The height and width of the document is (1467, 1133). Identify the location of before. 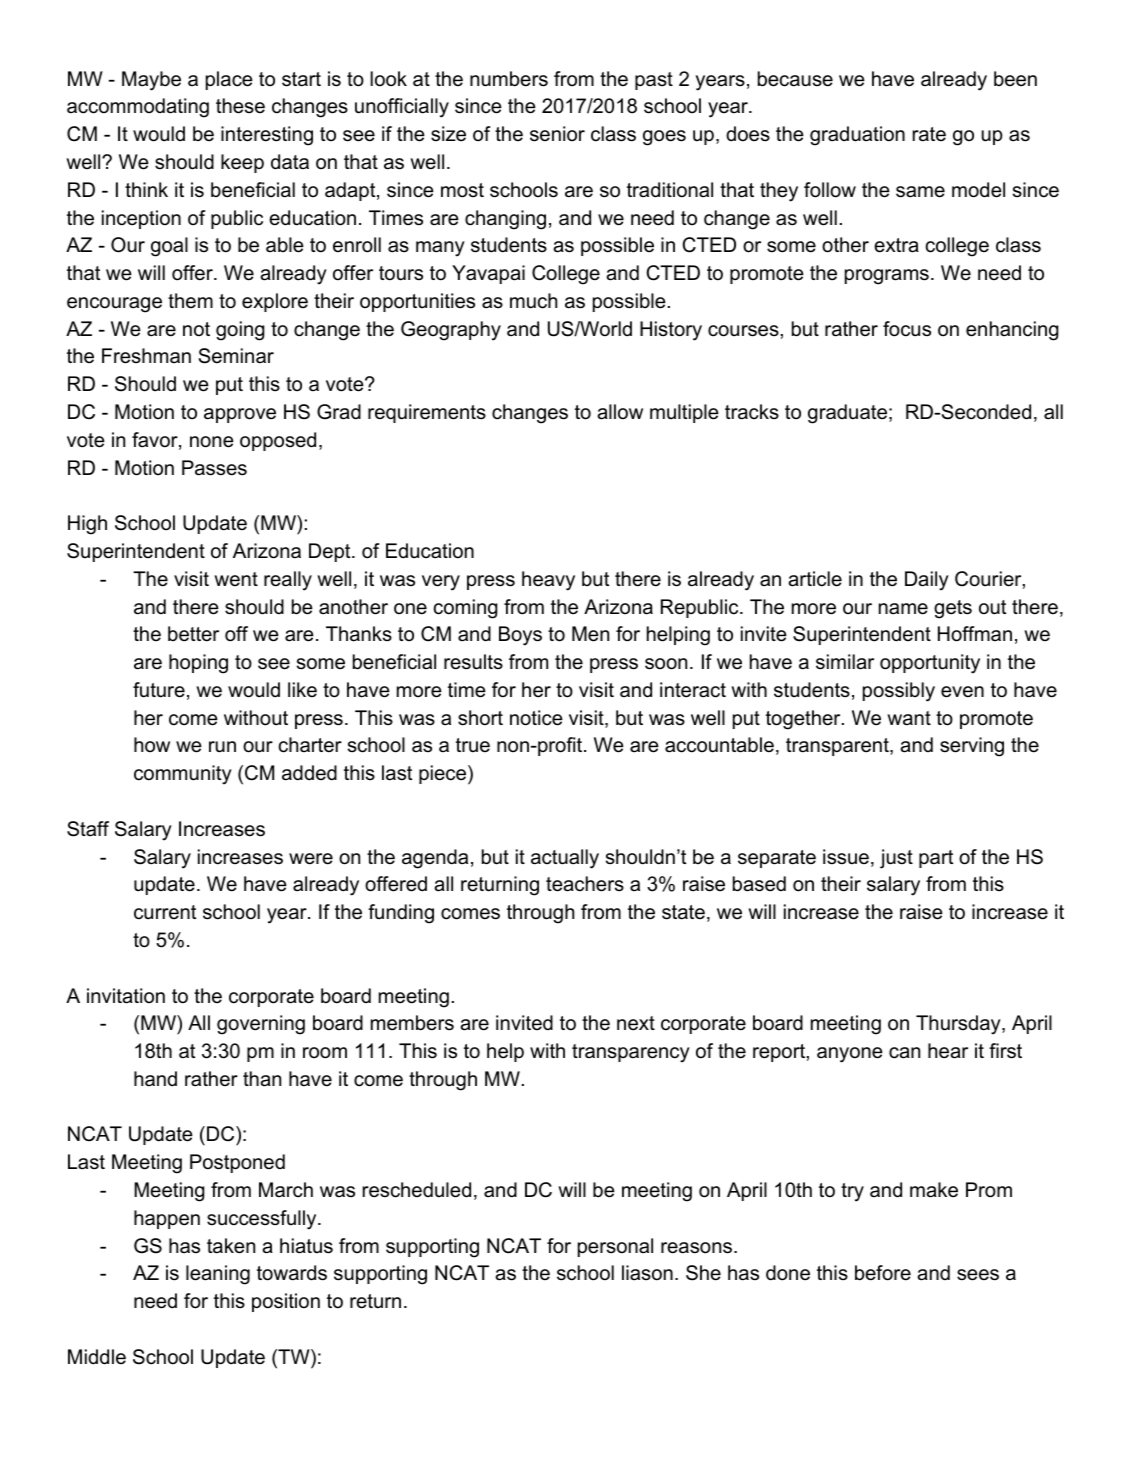
(883, 1273).
